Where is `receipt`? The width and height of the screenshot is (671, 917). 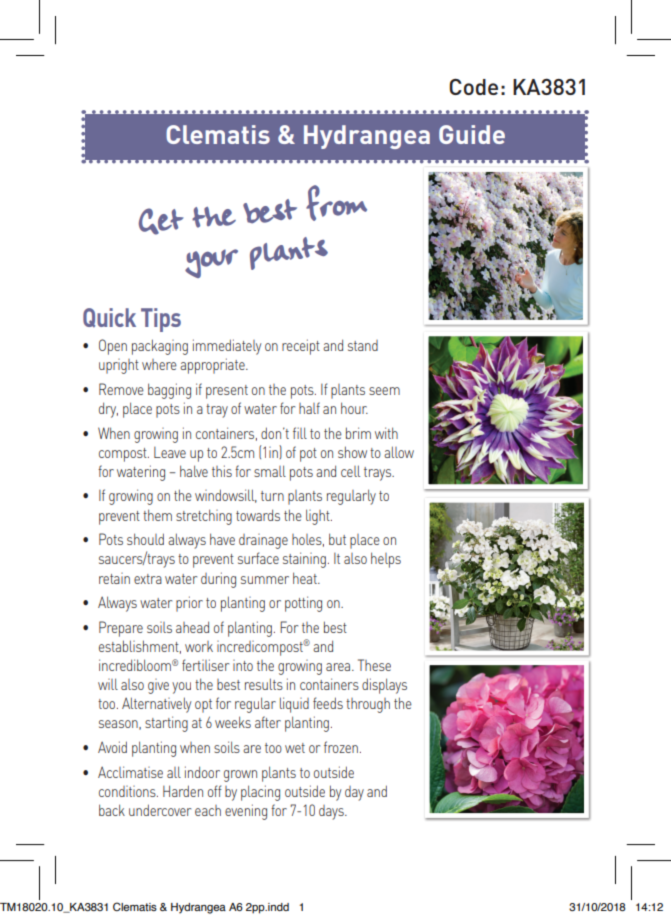
receipt is located at coordinates (301, 347).
